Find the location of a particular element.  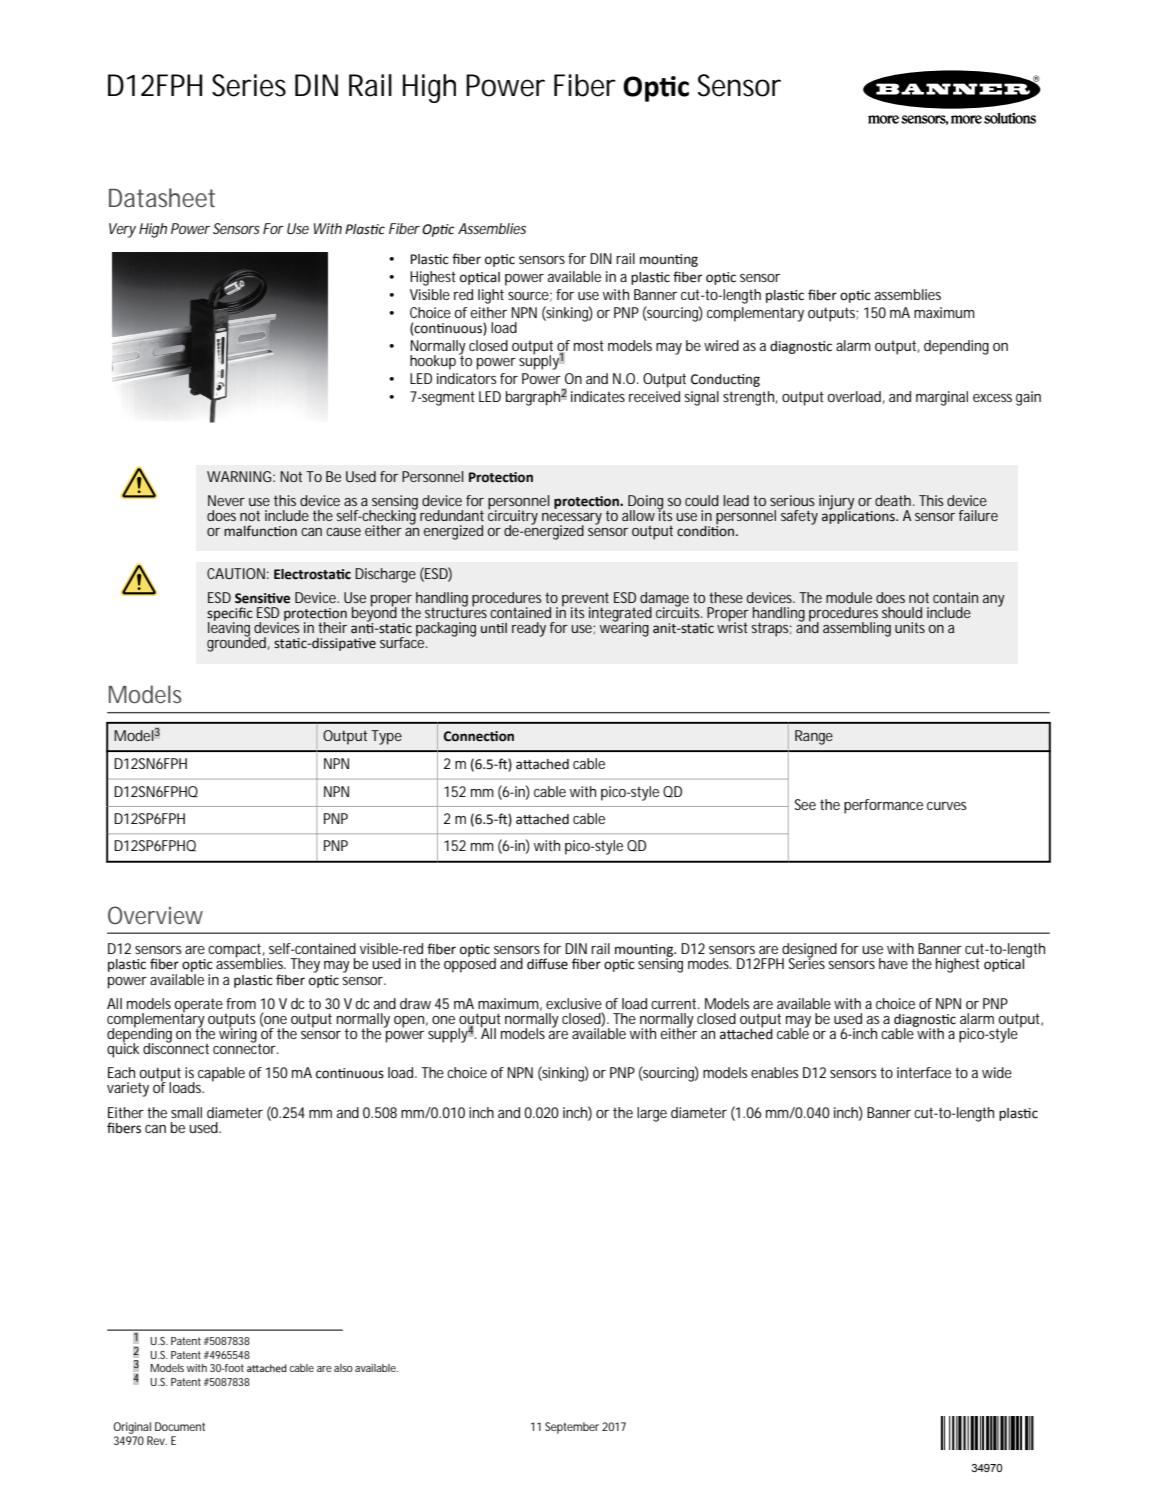

death is located at coordinates (893, 500).
